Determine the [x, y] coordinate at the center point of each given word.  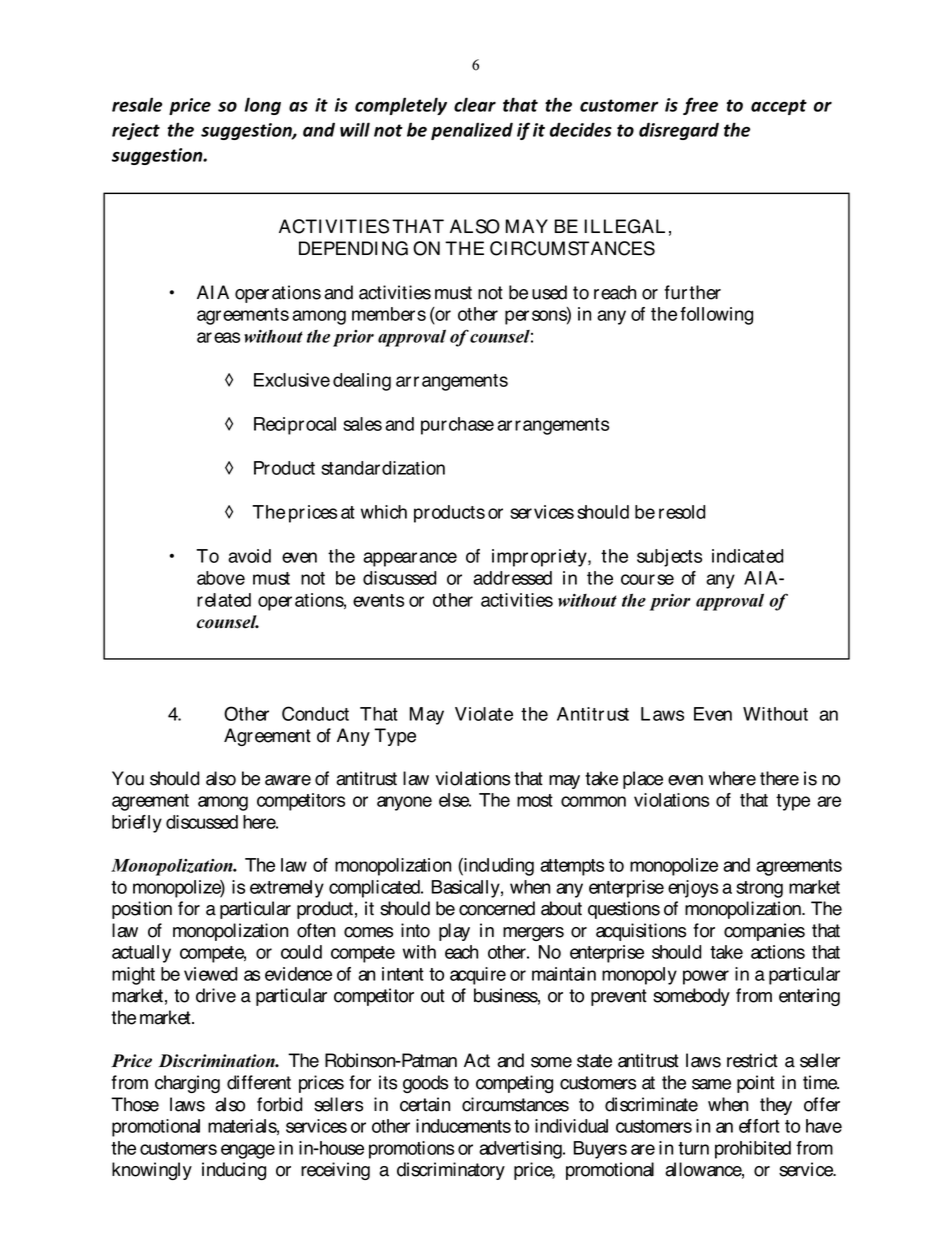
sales [362, 424]
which [384, 512]
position [142, 910]
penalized [472, 131]
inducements [463, 1126]
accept [779, 107]
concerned [497, 908]
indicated [748, 556]
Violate [484, 714]
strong [759, 889]
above [221, 578]
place [643, 780]
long [263, 106]
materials [243, 1127]
